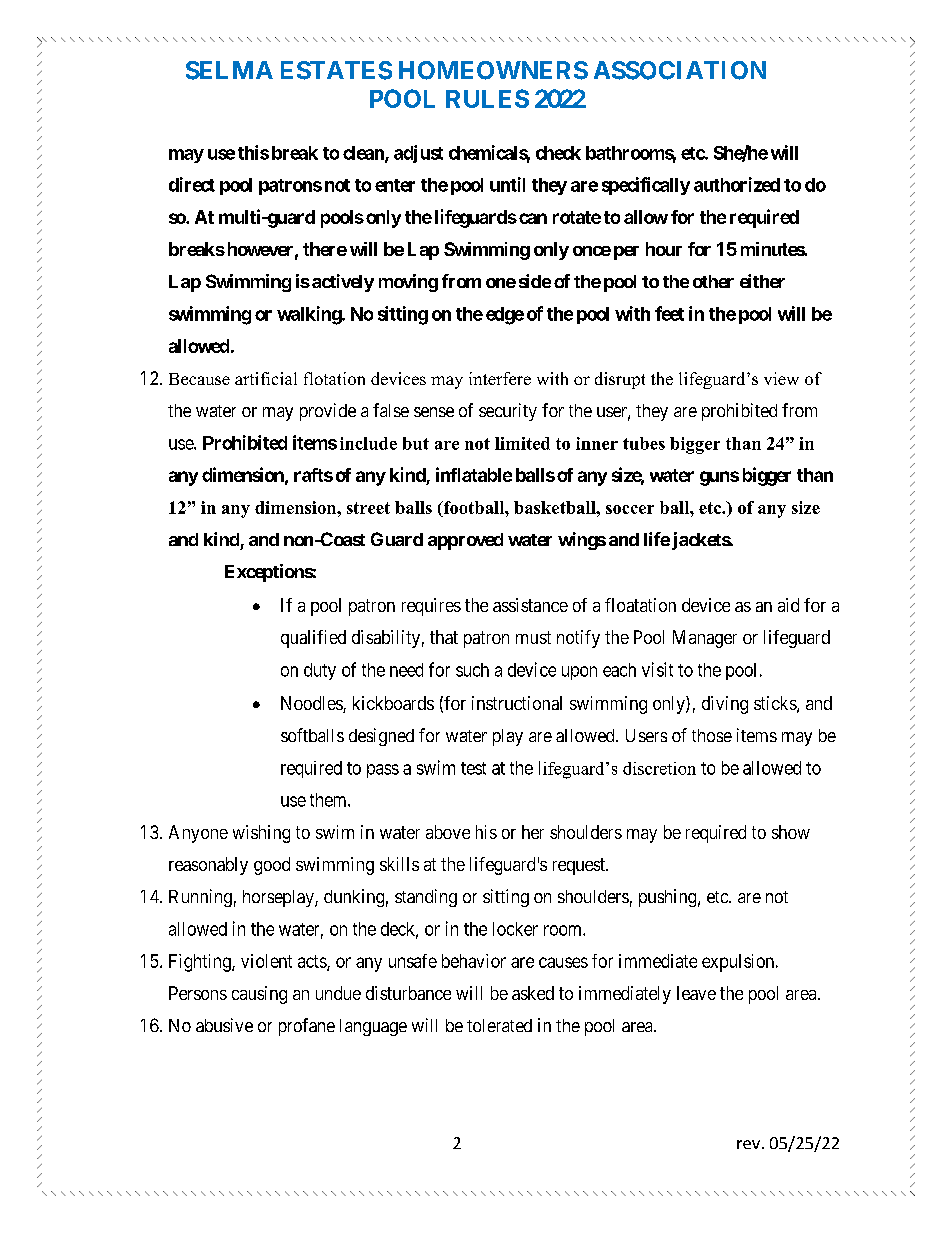  Describe the element at coordinates (558, 153) in the screenshot. I see `check` at that location.
